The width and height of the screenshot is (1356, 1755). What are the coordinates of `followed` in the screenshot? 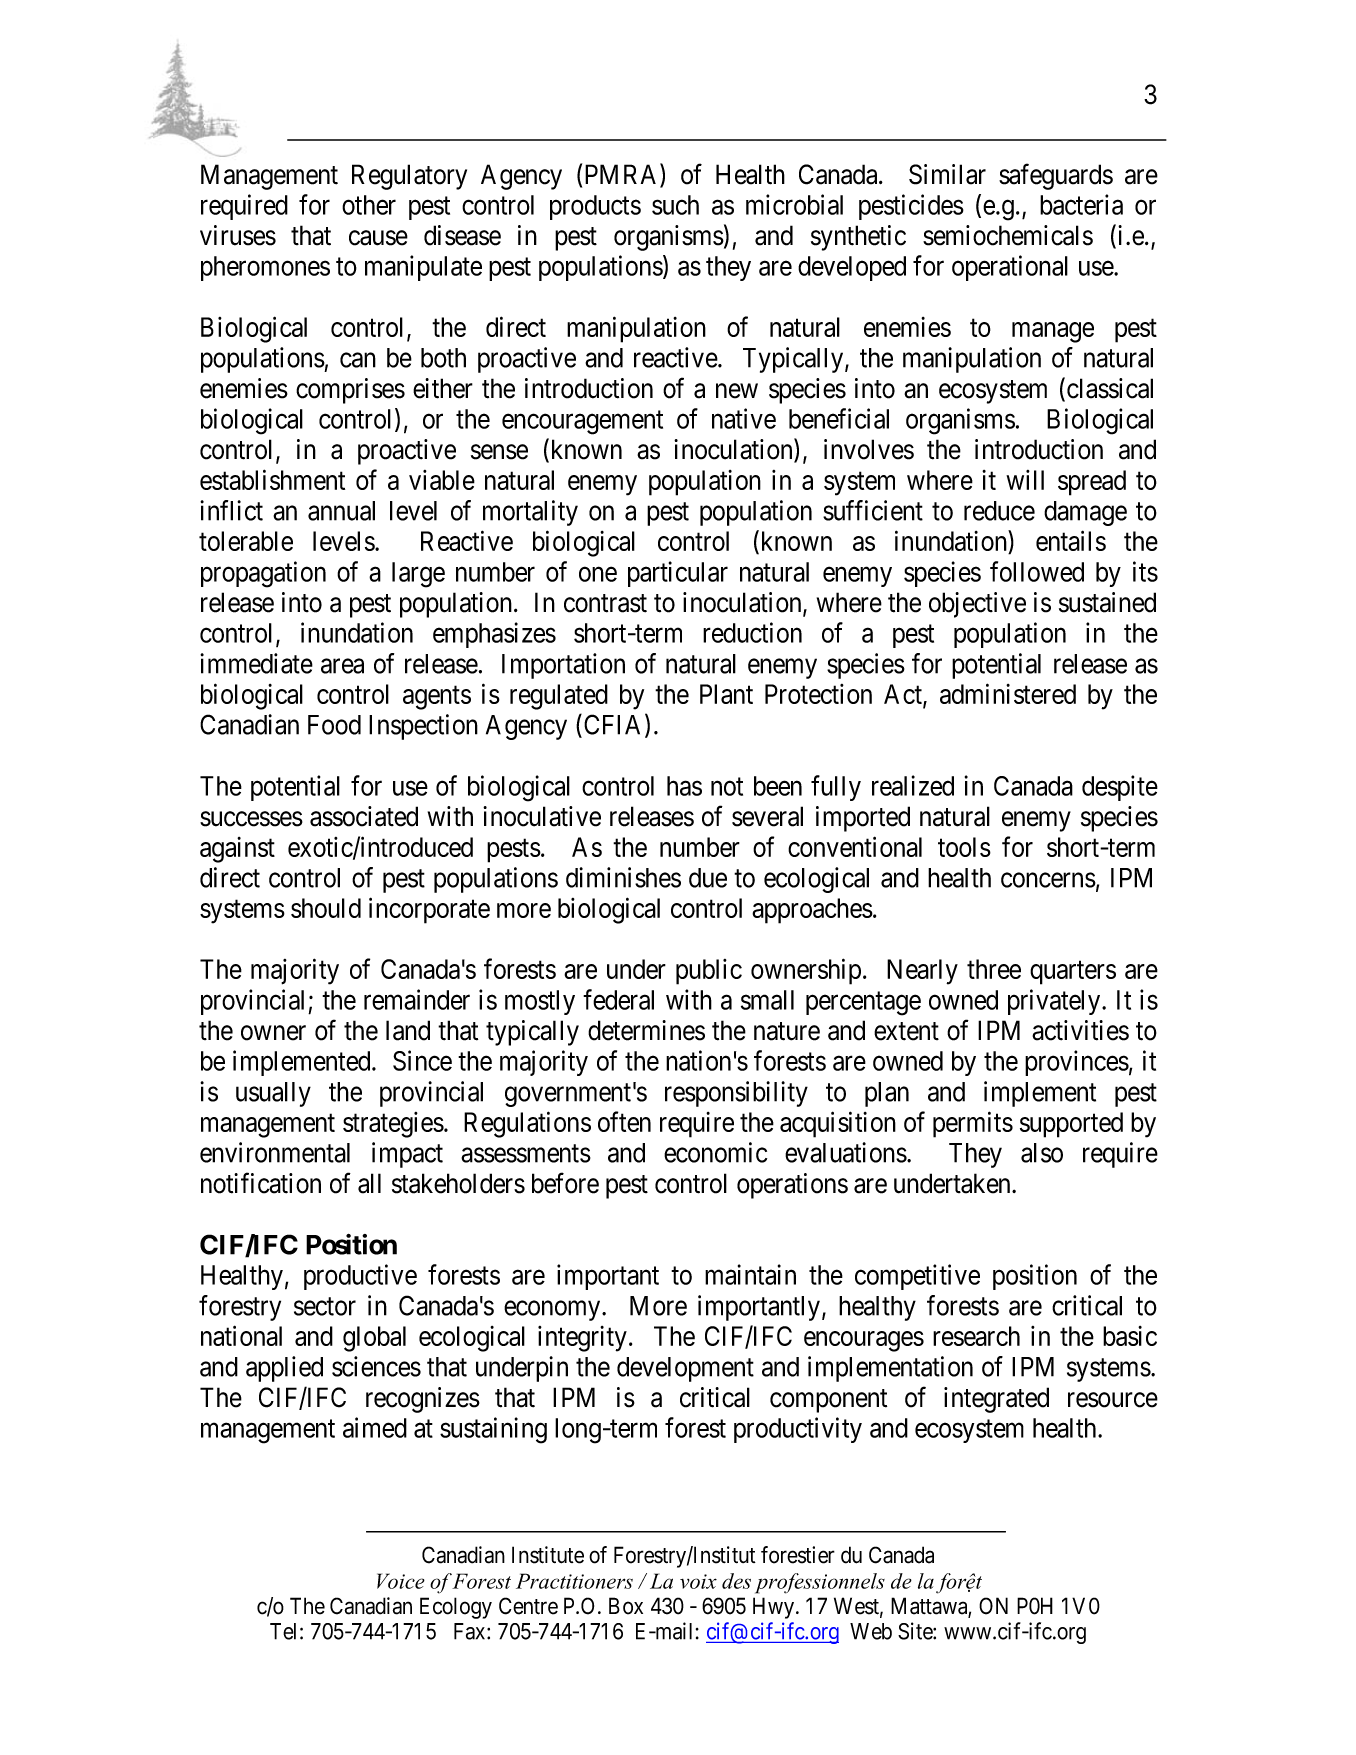 It's located at (1037, 571).
